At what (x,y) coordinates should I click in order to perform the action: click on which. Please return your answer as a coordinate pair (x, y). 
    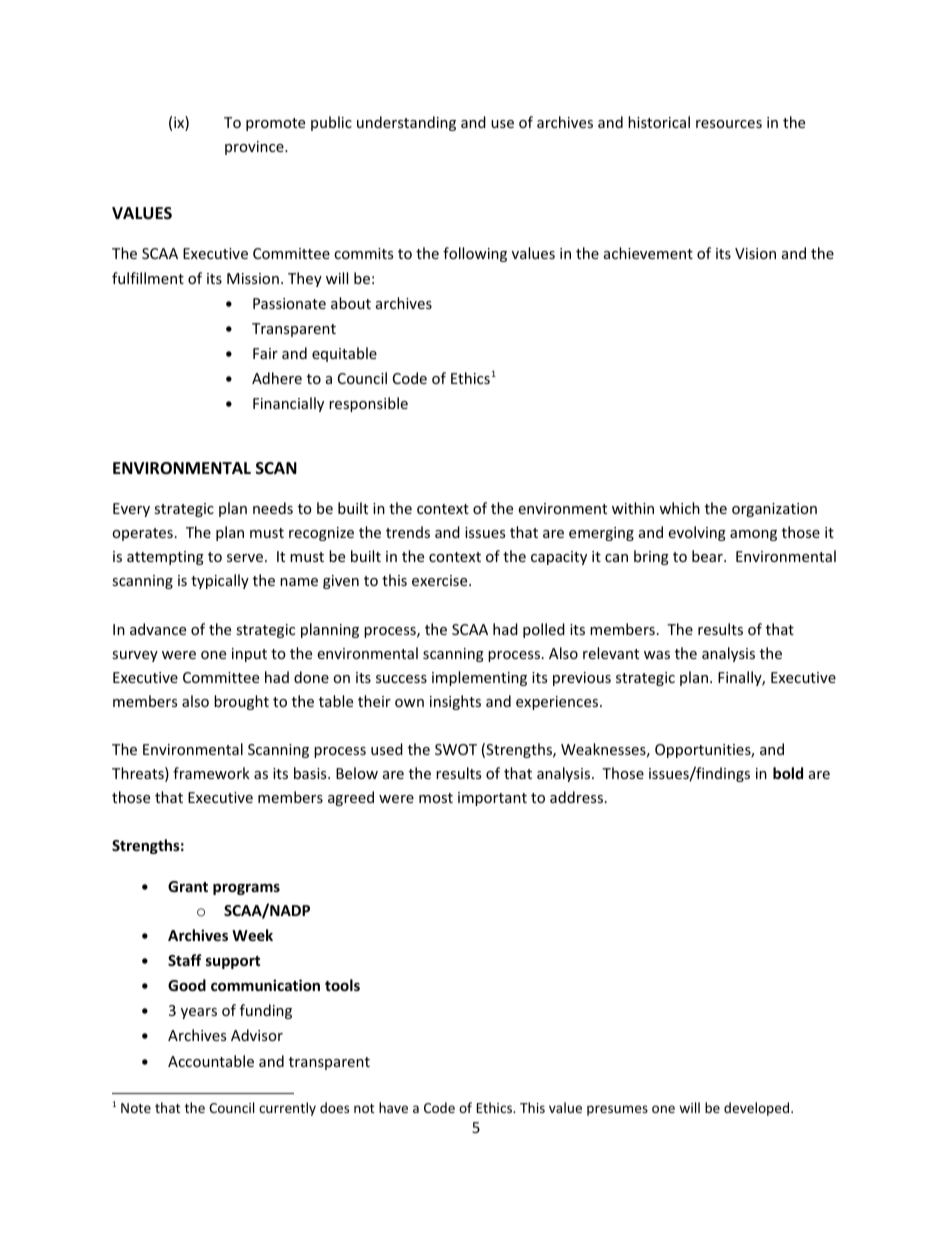
    Looking at the image, I should click on (679, 508).
